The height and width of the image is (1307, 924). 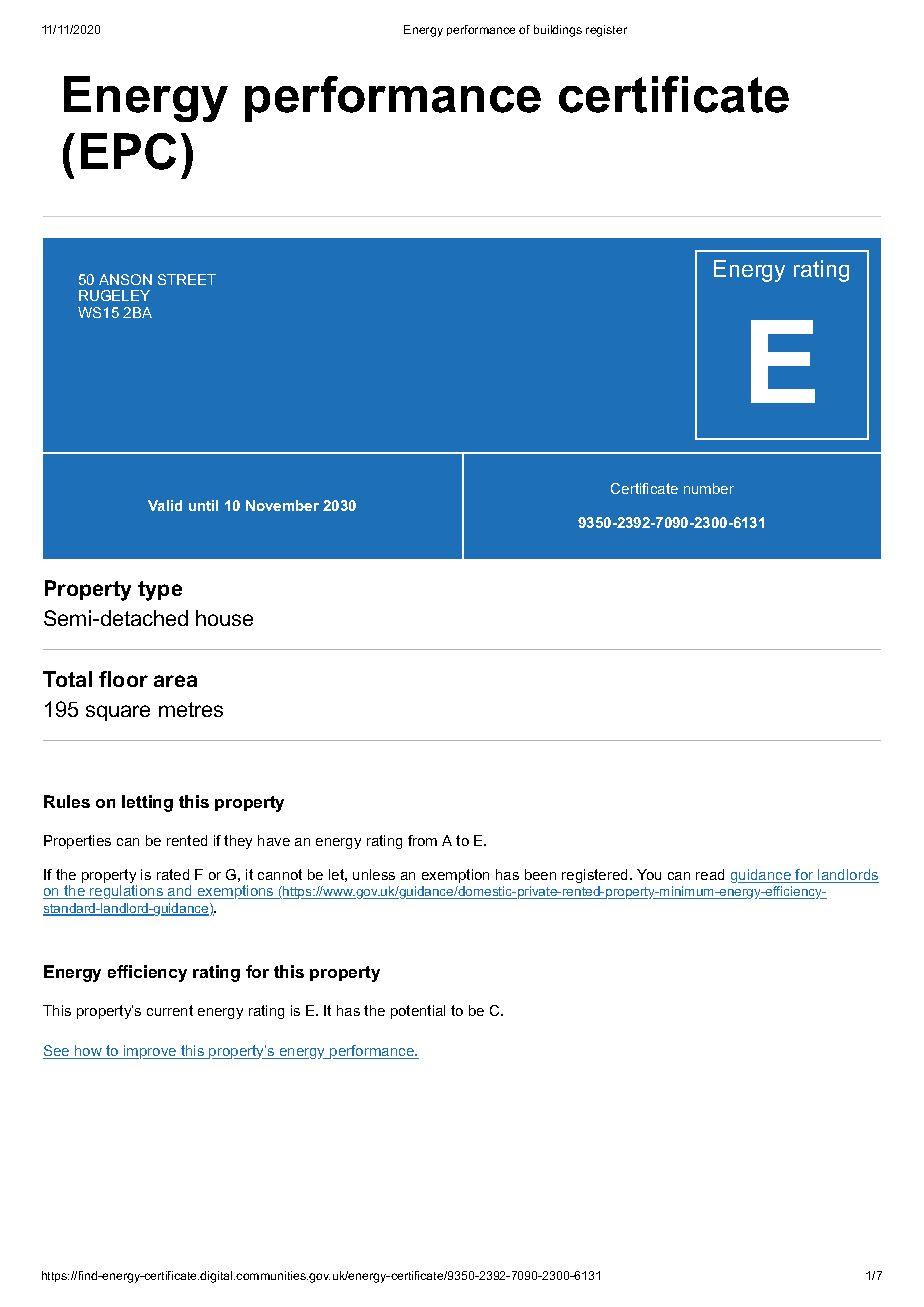 I want to click on number, so click(x=709, y=488).
